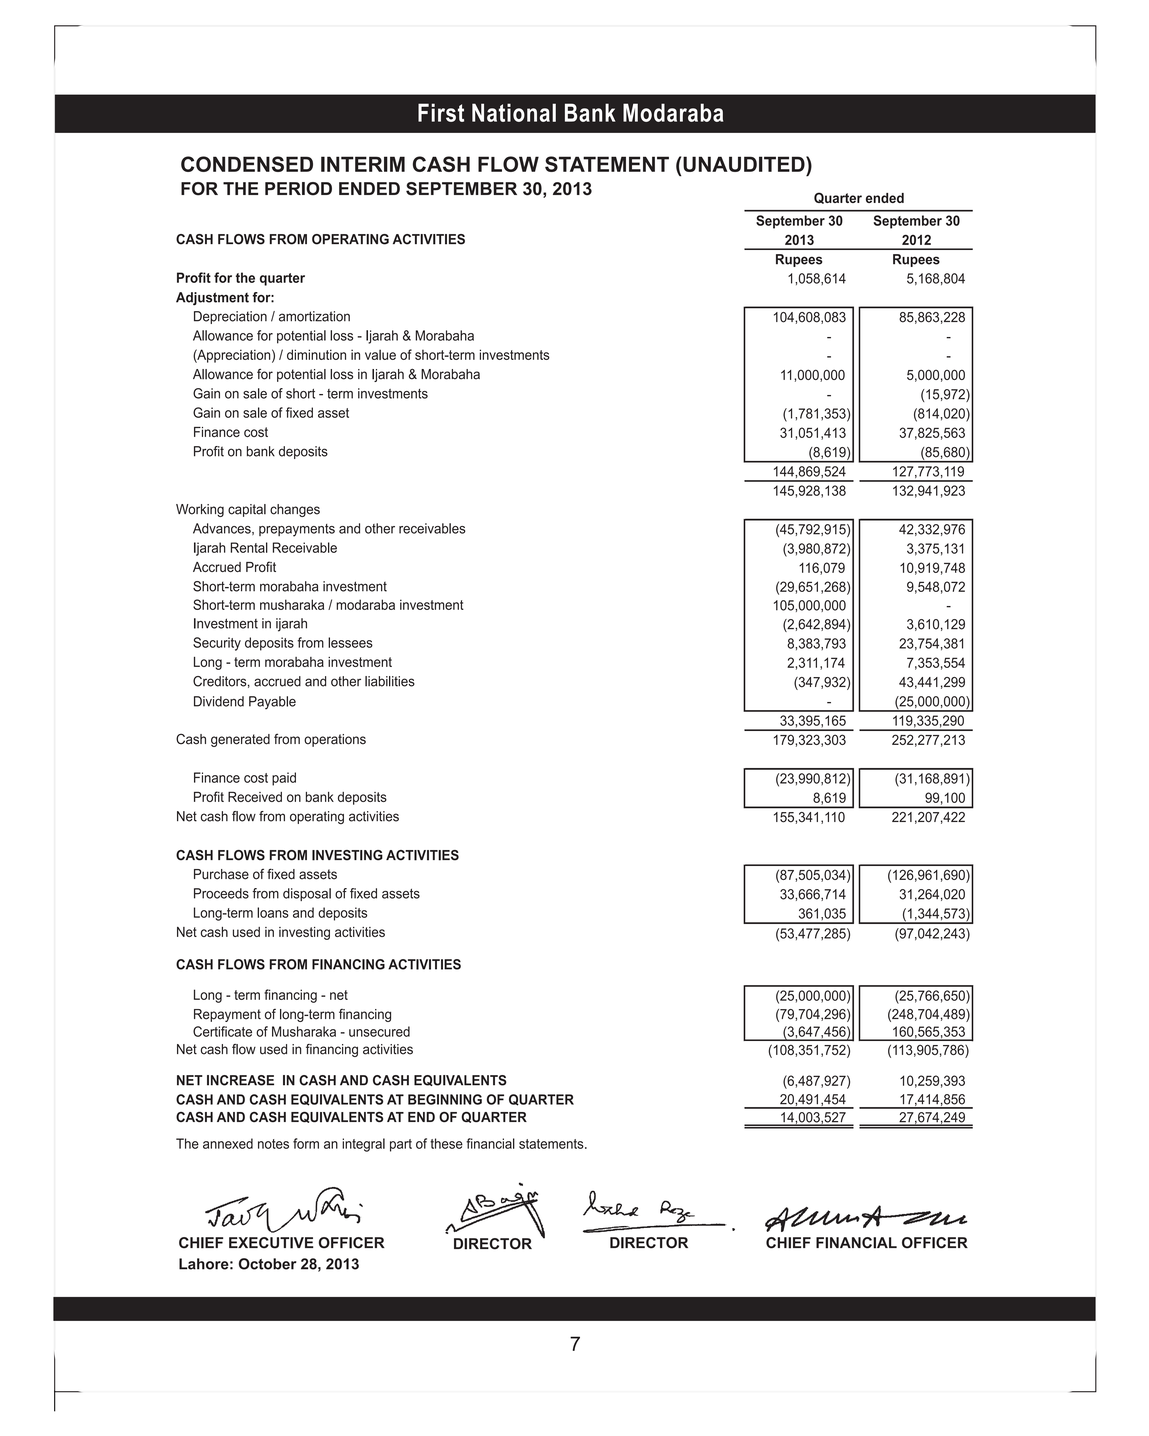  I want to click on First, so click(441, 112).
